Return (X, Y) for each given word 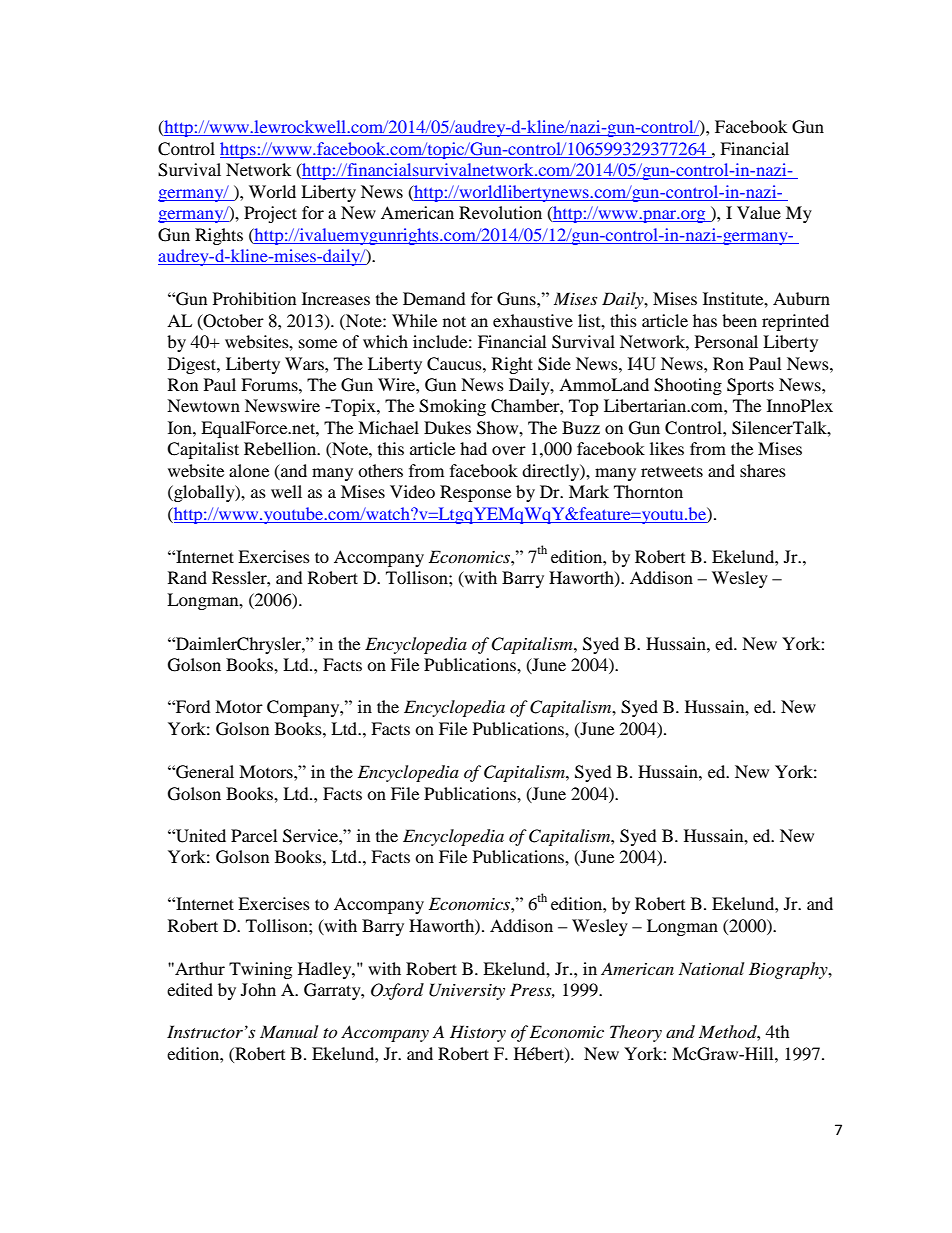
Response (475, 493)
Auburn (801, 298)
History (478, 1033)
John (258, 989)
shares (763, 470)
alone (249, 470)
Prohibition (254, 298)
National (711, 968)
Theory (636, 1033)
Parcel (254, 835)
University (467, 991)
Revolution (500, 212)
